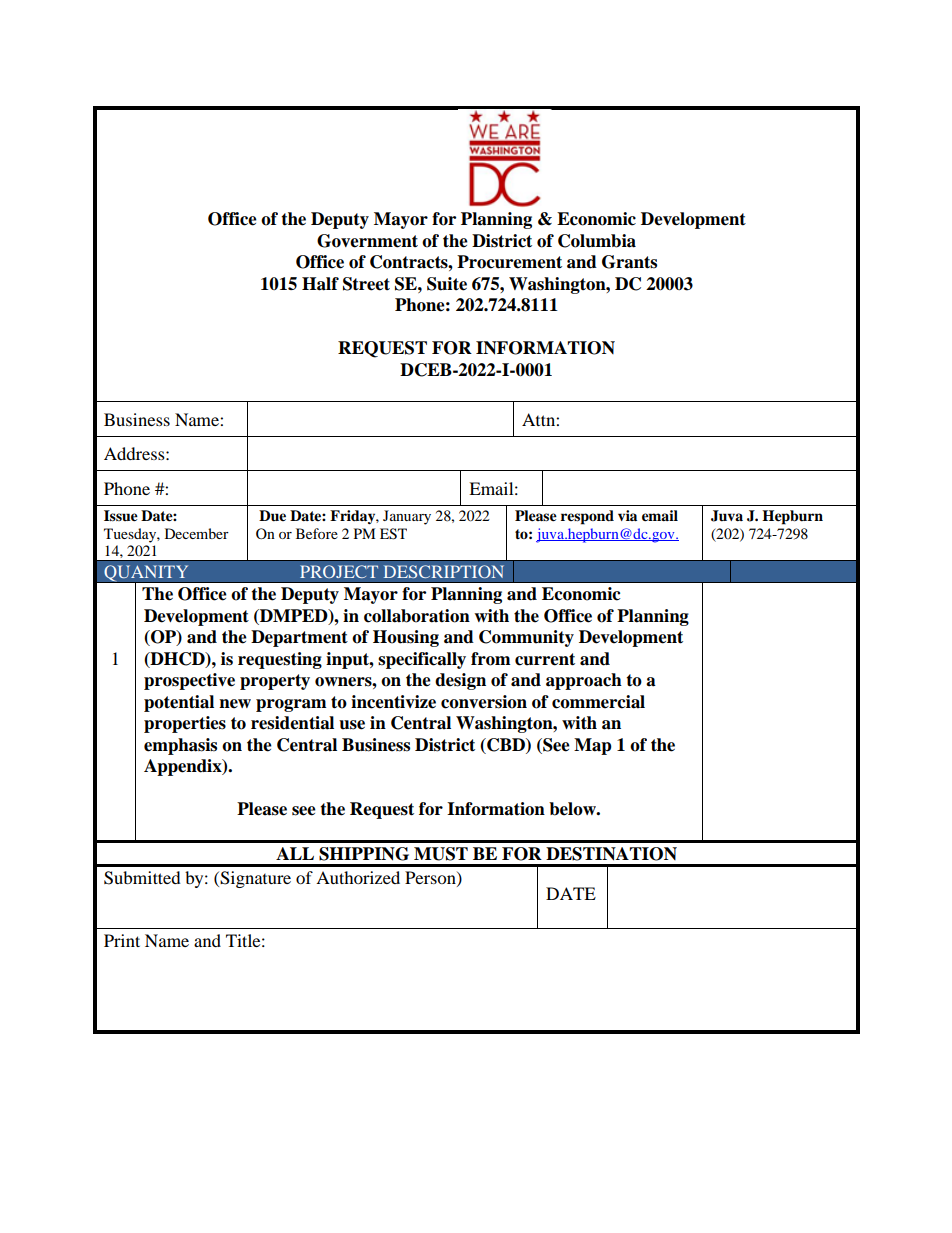 Image resolution: width=952 pixels, height=1233 pixels. I want to click on Government, so click(367, 241).
